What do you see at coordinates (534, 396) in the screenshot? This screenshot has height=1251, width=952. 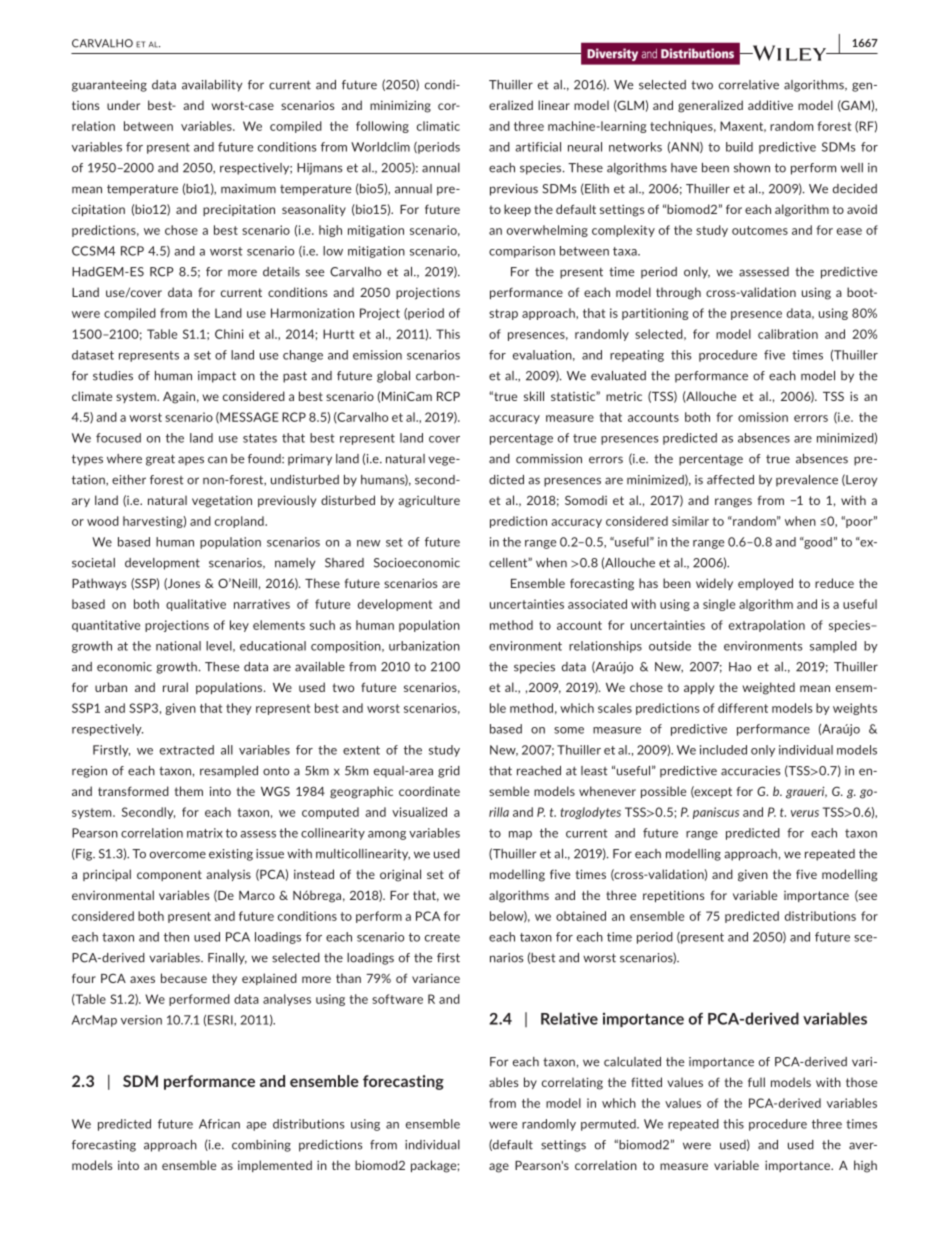 I see `skill` at bounding box center [534, 396].
